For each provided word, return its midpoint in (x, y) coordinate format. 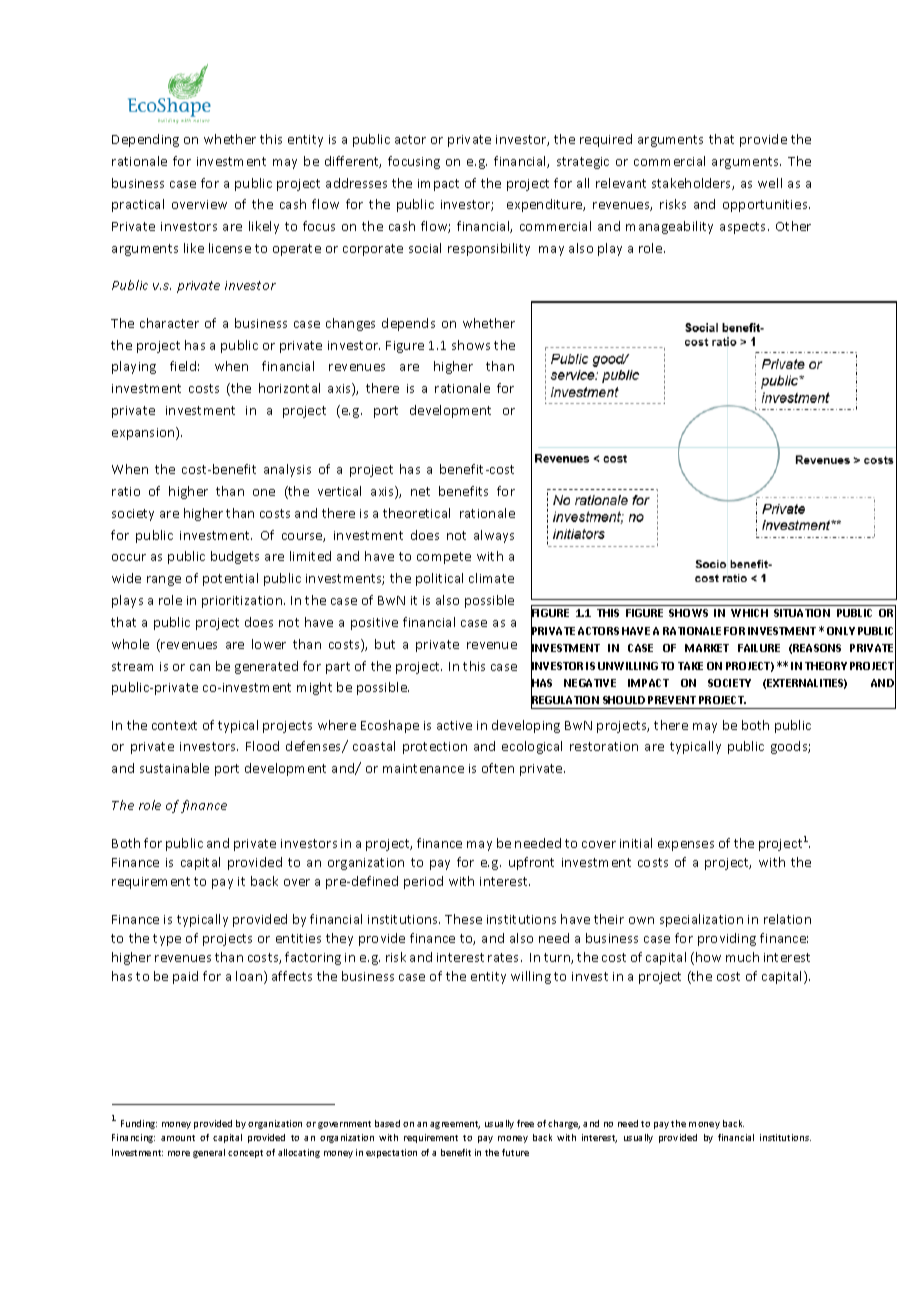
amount (178, 1138)
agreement (455, 1125)
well (770, 183)
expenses (686, 846)
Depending (145, 140)
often (498, 768)
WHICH (749, 613)
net (420, 491)
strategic (583, 163)
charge (564, 1124)
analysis (287, 470)
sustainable (174, 768)
